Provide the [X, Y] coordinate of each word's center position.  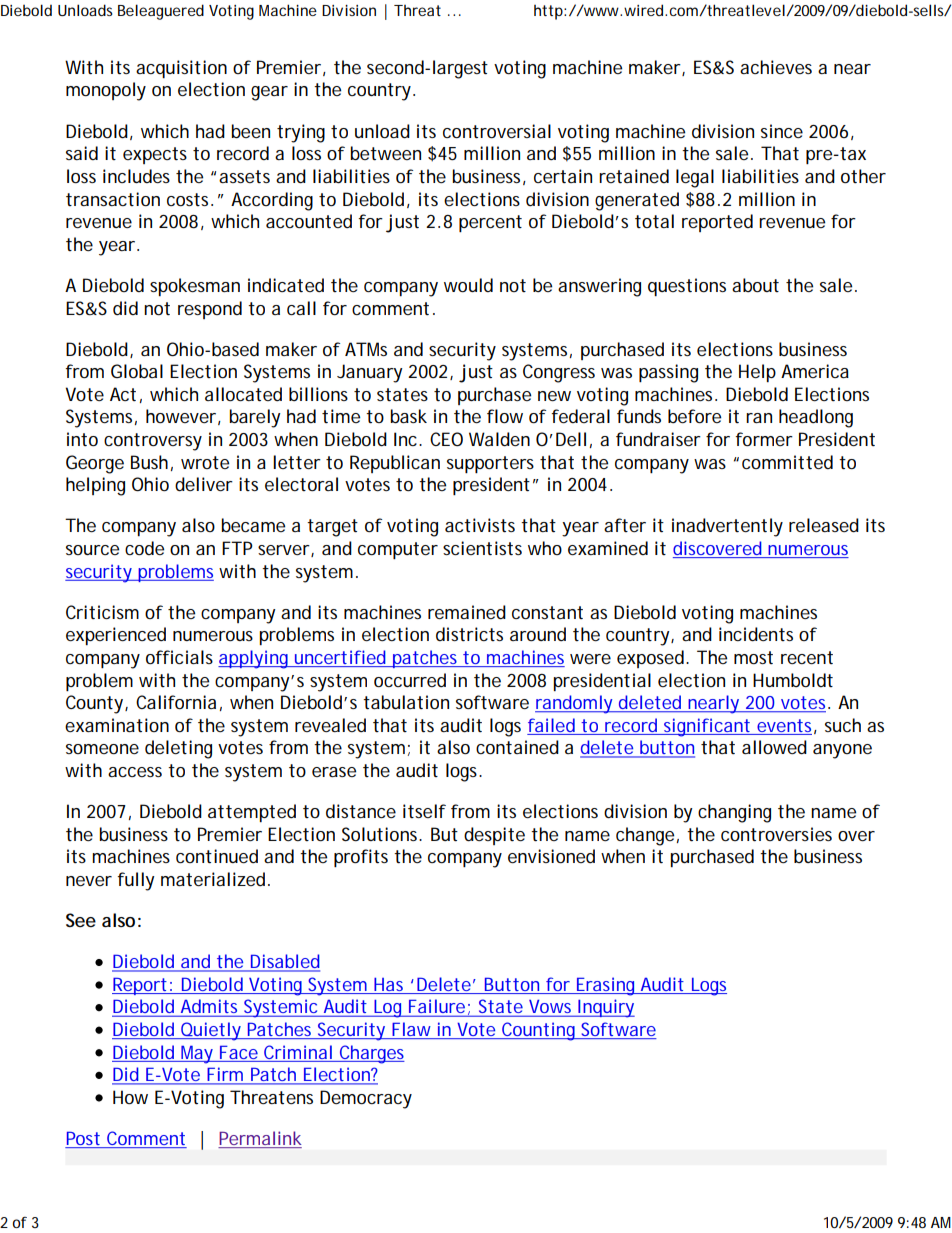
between [385, 153]
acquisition [181, 69]
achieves [776, 67]
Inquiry [605, 1008]
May [197, 1054]
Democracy [366, 1099]
